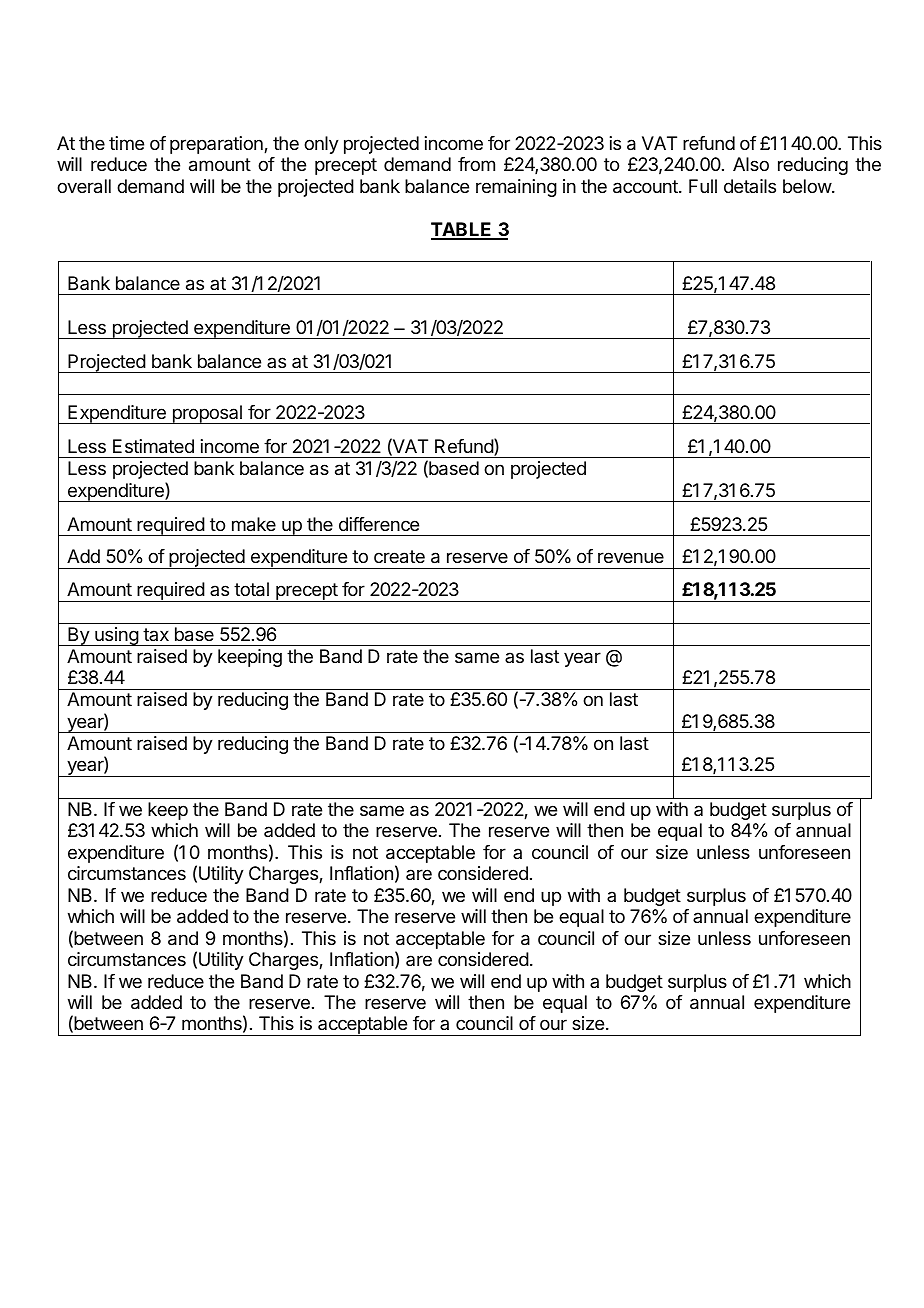 Image resolution: width=924 pixels, height=1308 pixels. What do you see at coordinates (379, 524) in the screenshot?
I see `difference` at bounding box center [379, 524].
